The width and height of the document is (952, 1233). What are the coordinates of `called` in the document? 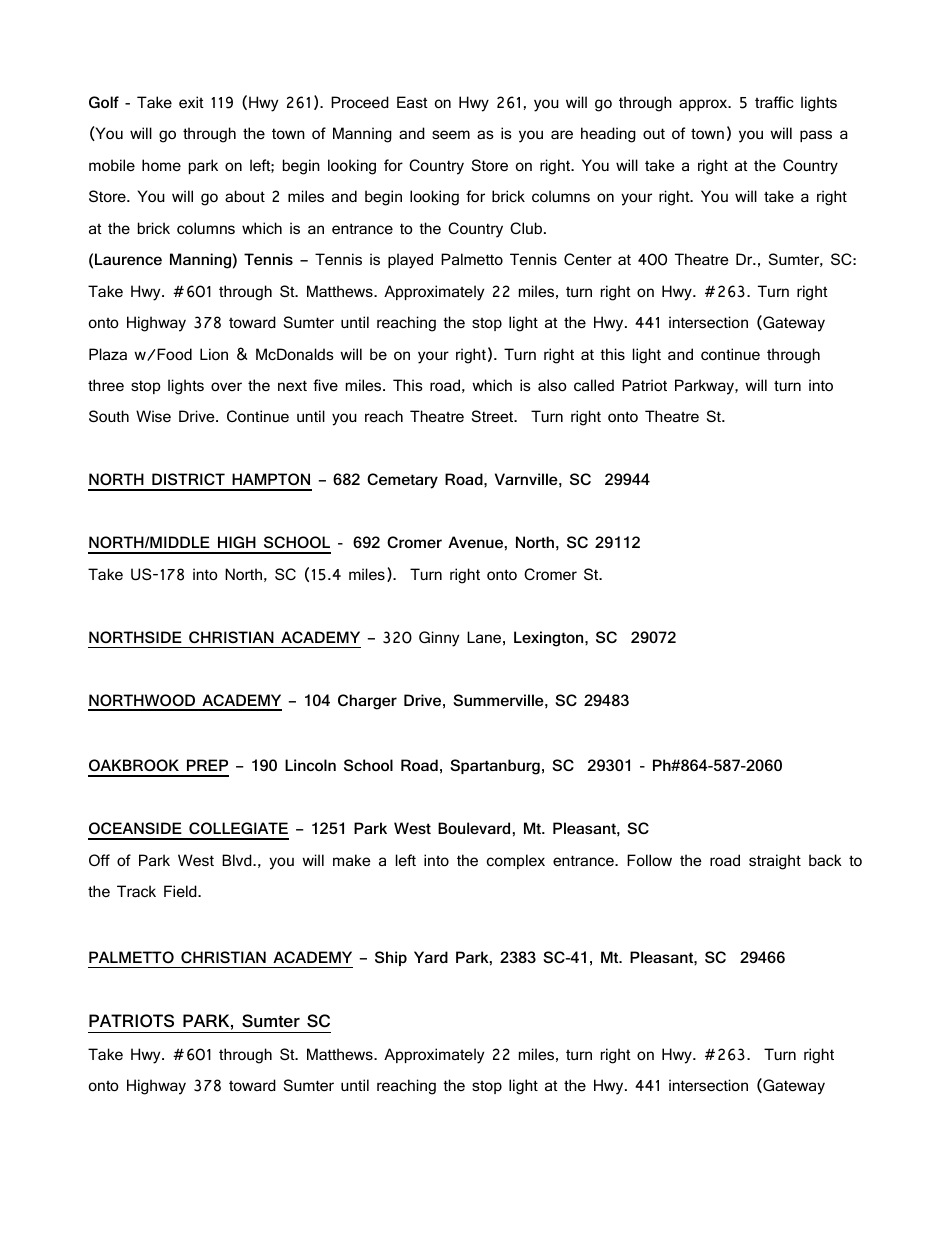 It's located at (594, 385).
